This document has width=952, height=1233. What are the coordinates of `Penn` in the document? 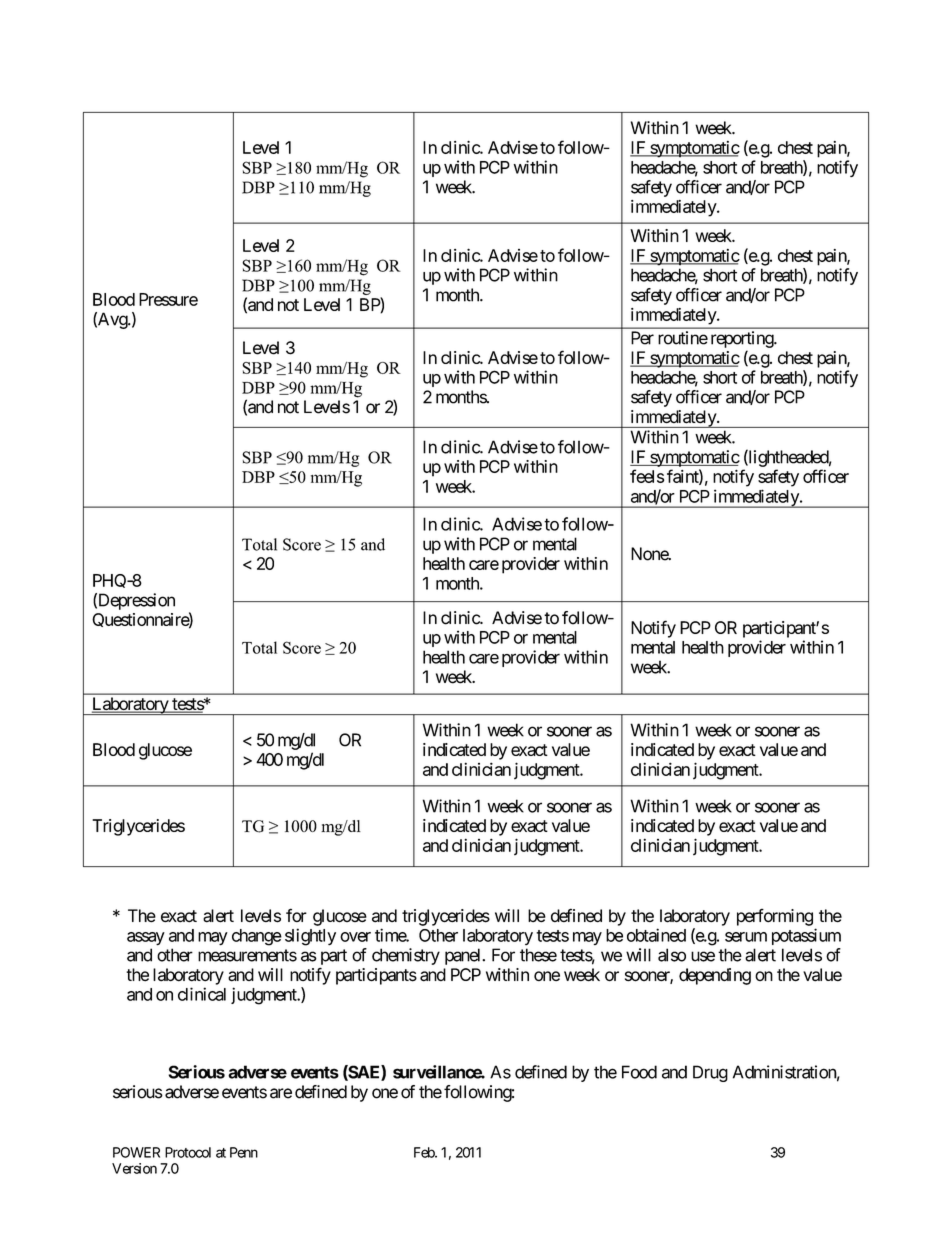 It's located at (244, 1152).
